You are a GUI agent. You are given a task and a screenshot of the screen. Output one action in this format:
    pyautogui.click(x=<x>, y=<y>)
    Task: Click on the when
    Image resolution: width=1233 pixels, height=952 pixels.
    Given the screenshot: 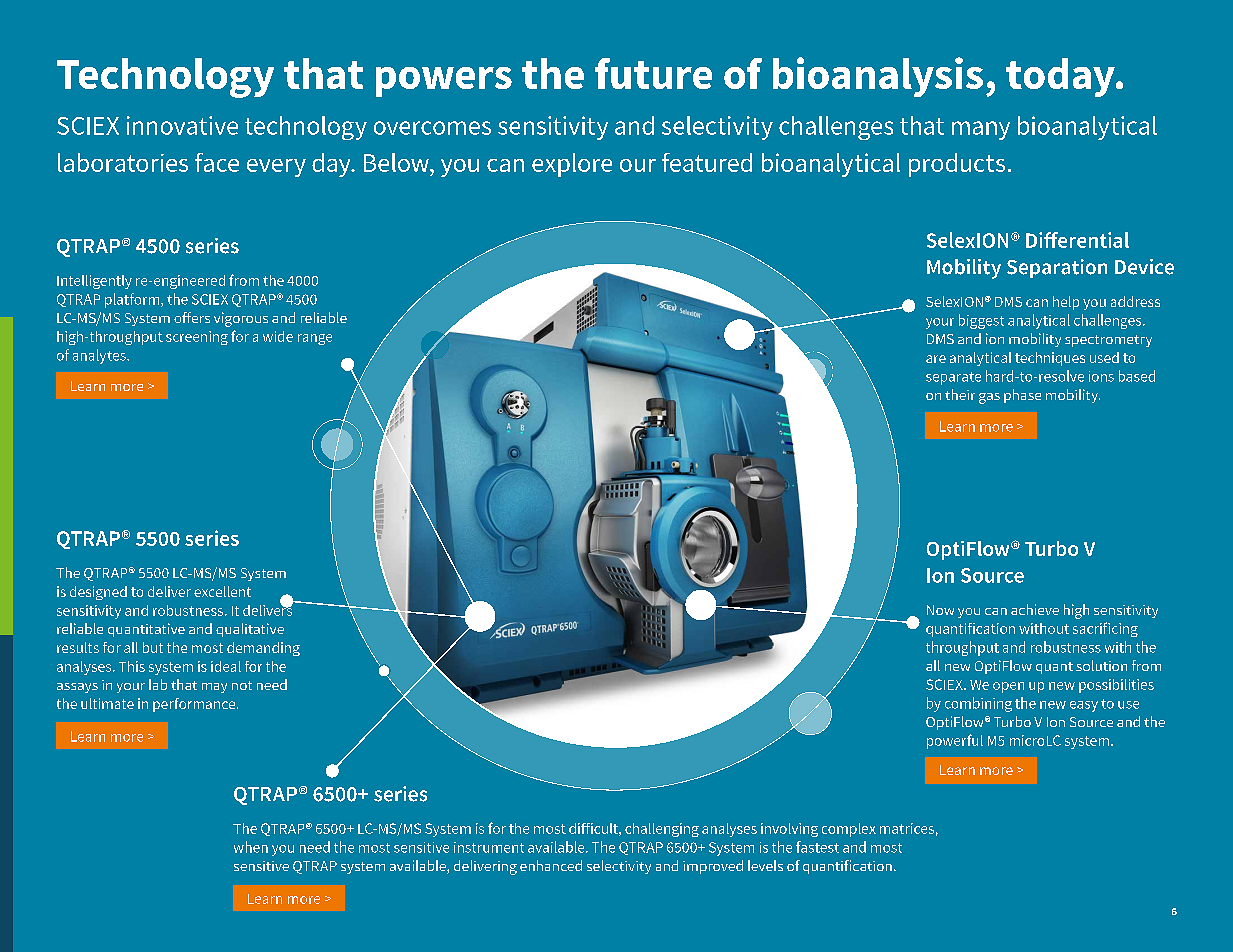 What is the action you would take?
    pyautogui.click(x=251, y=847)
